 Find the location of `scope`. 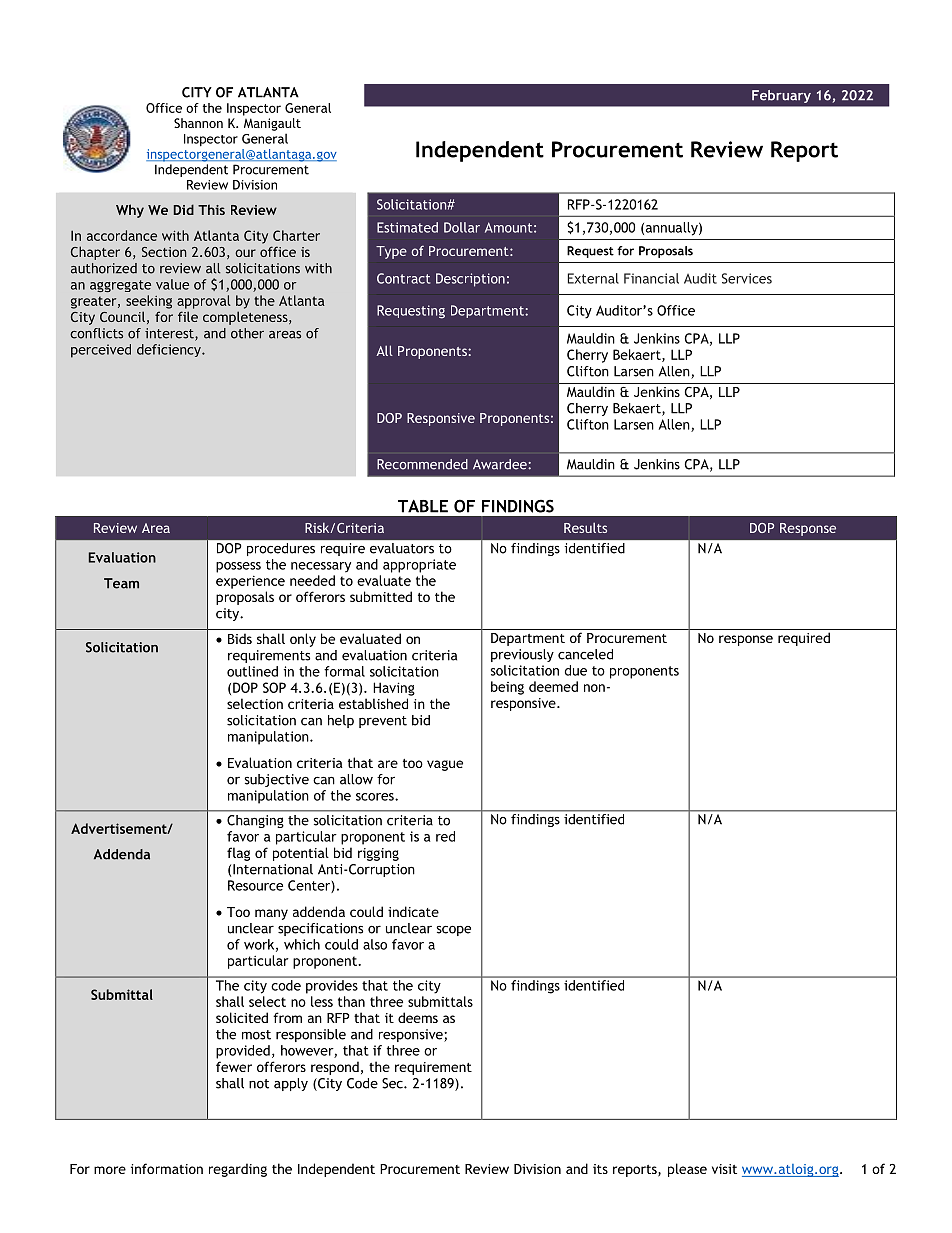

scope is located at coordinates (453, 931).
